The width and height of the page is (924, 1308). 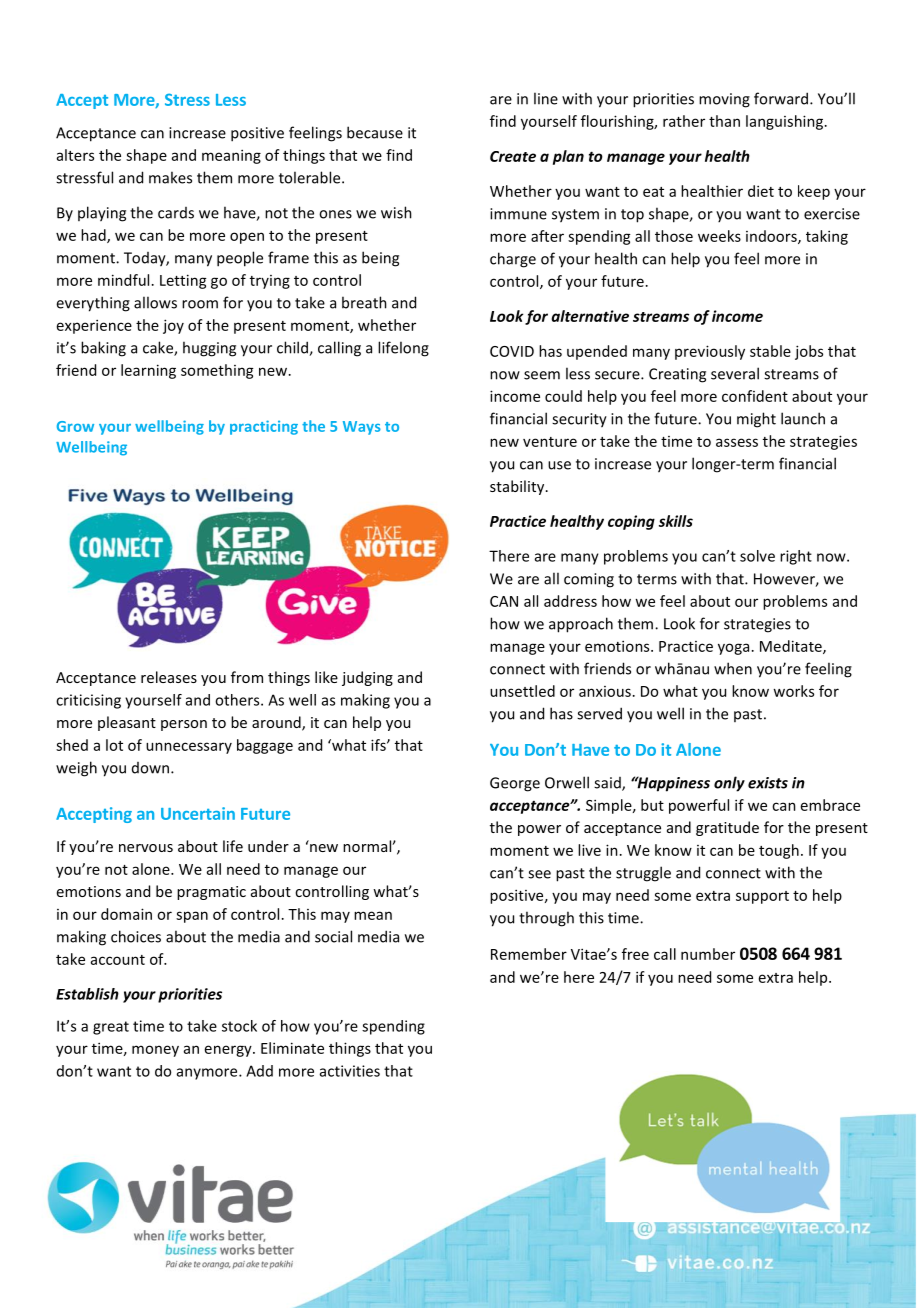 I want to click on gratitude, so click(x=727, y=828).
